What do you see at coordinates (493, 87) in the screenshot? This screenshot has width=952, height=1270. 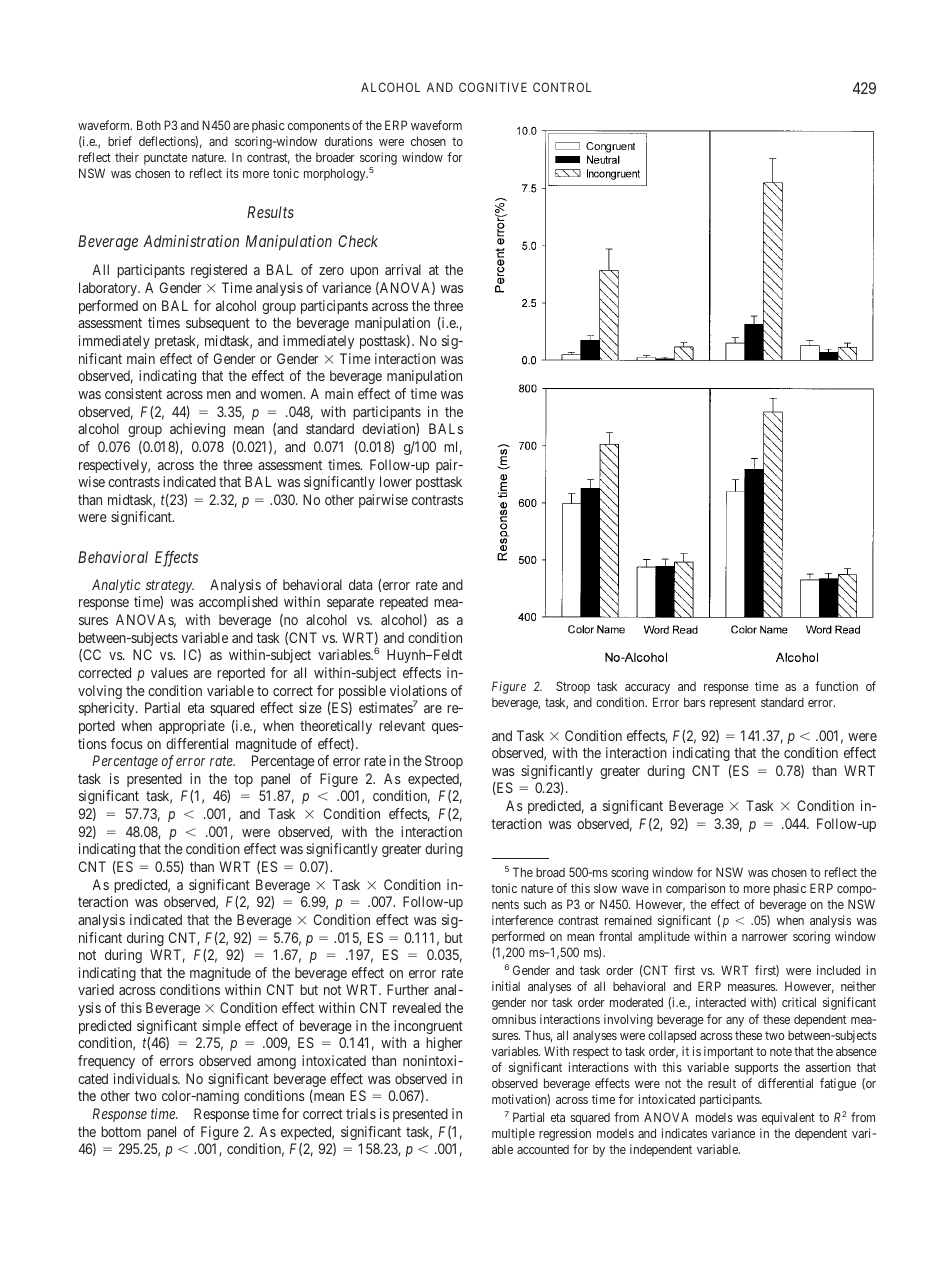 I see `COGNITIVE` at bounding box center [493, 87].
